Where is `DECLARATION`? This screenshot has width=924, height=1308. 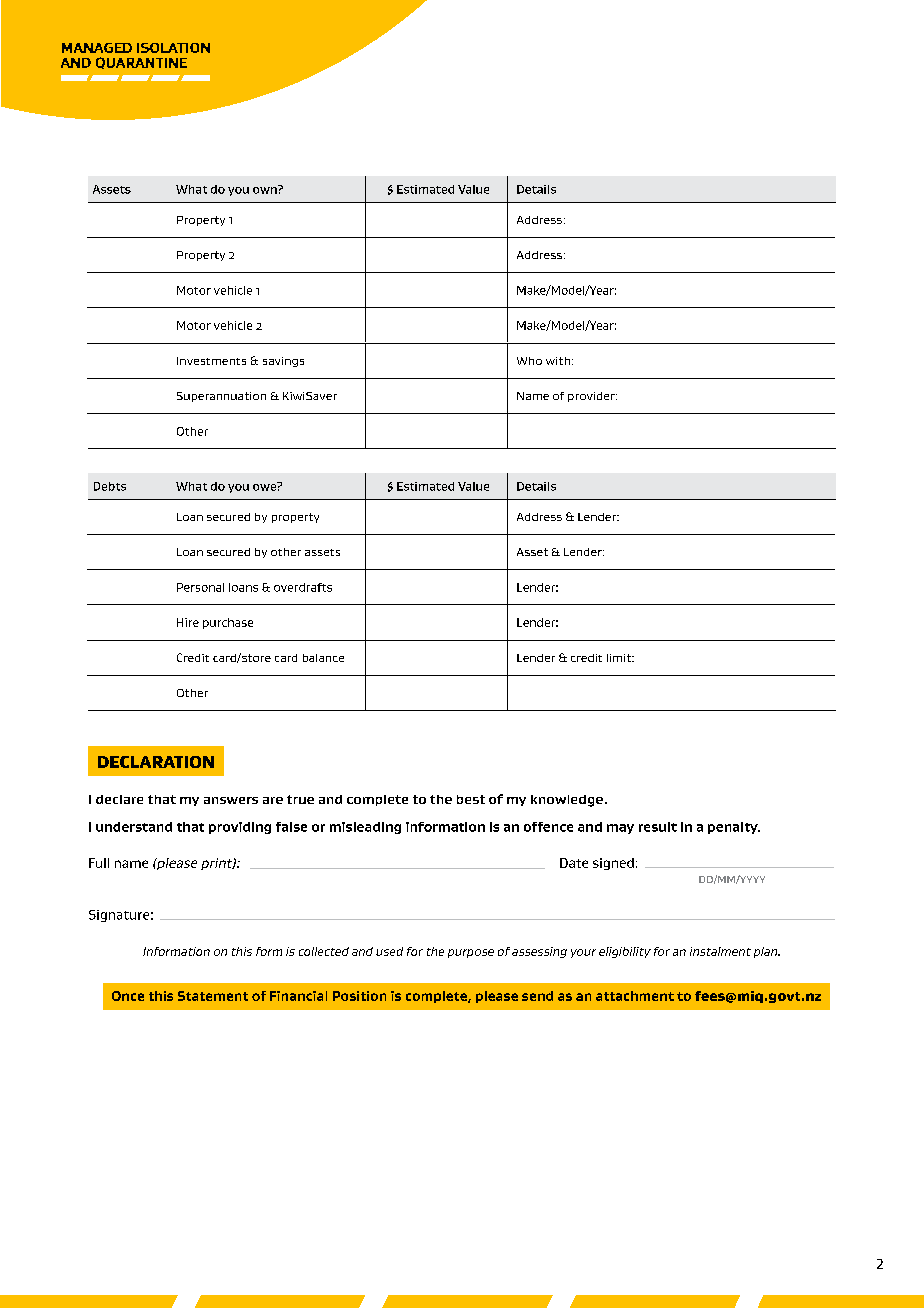 DECLARATION is located at coordinates (156, 762).
